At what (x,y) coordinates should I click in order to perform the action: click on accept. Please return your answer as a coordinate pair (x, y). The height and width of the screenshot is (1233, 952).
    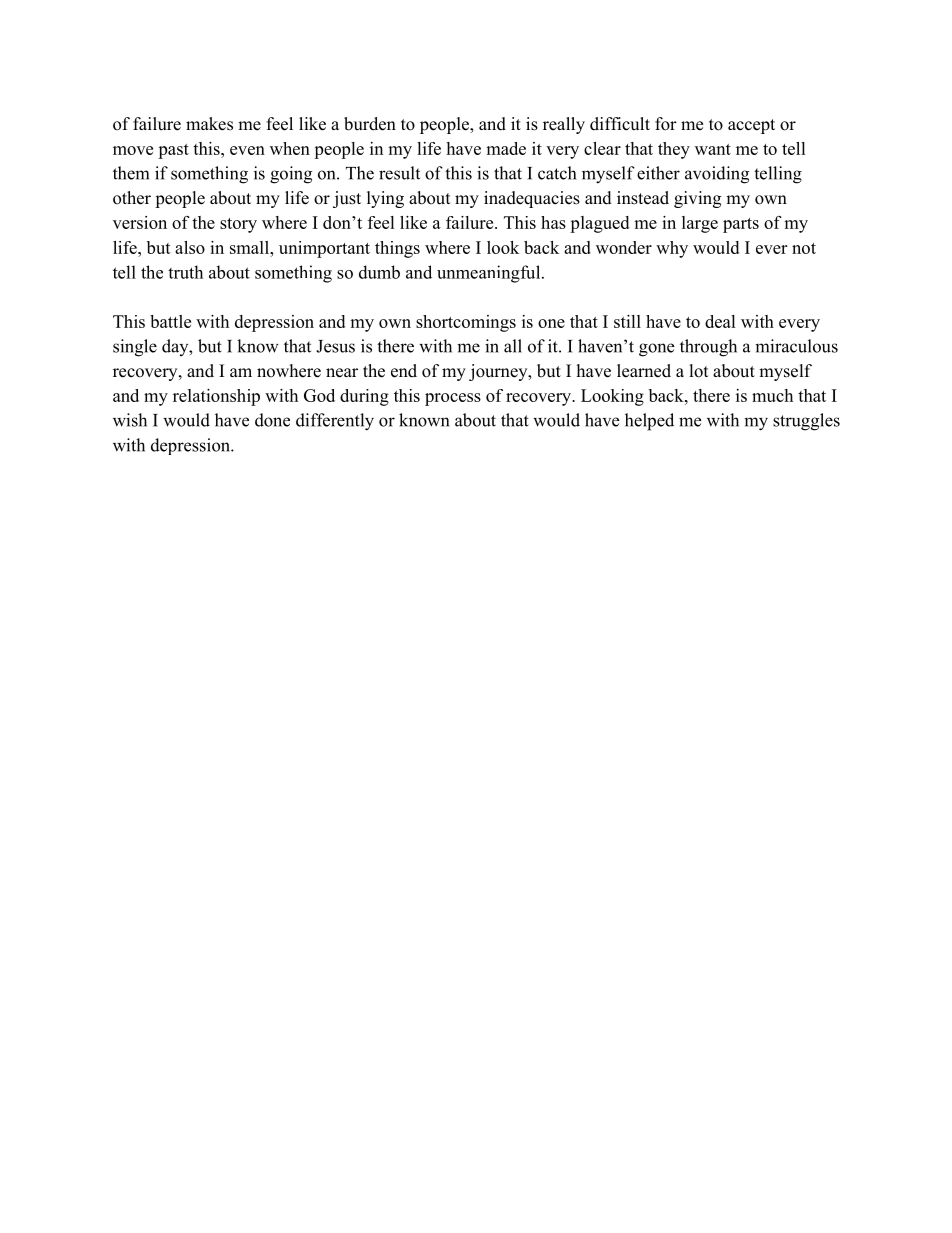
    Looking at the image, I should click on (751, 126).
